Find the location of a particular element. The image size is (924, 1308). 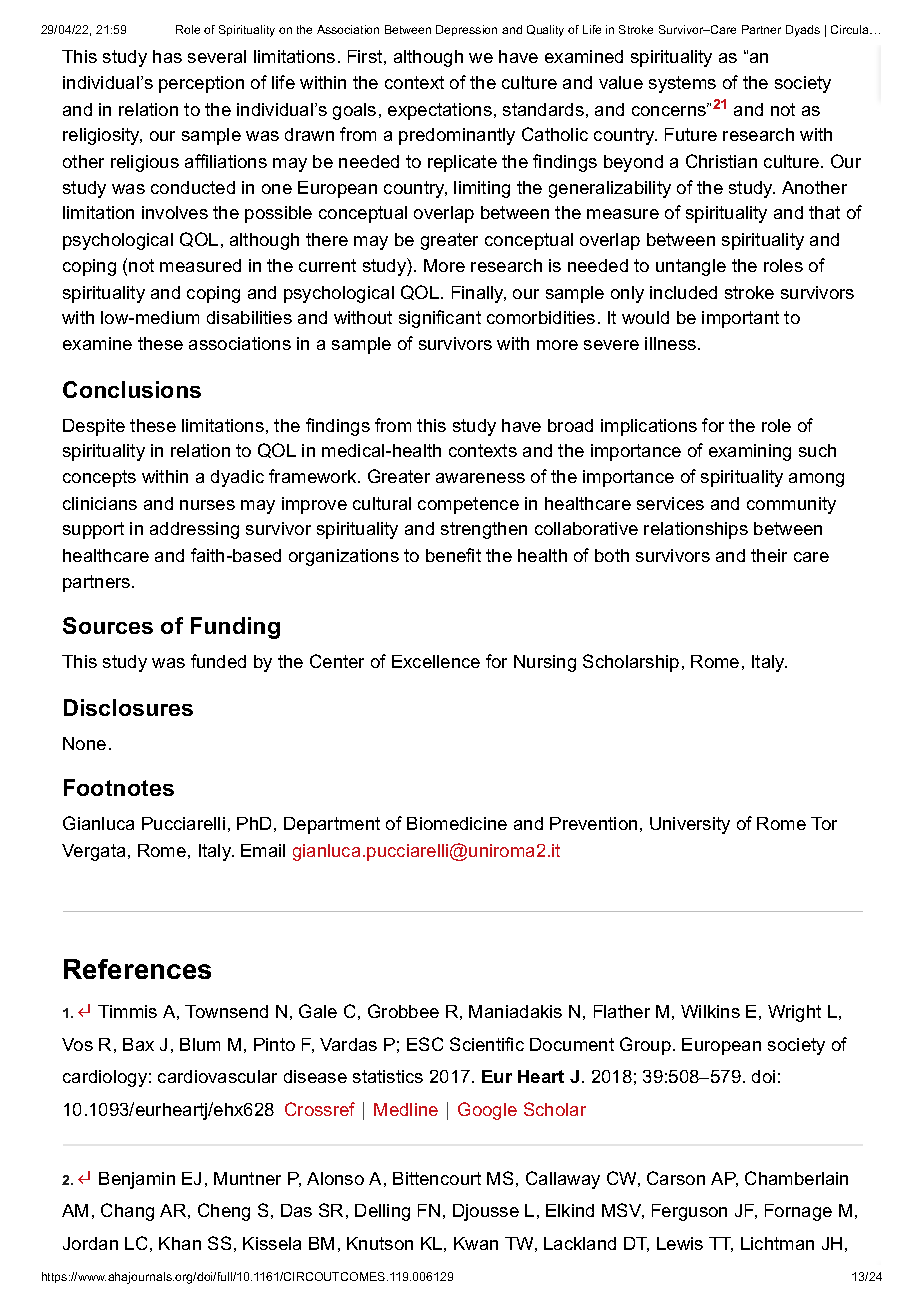

has is located at coordinates (167, 56).
